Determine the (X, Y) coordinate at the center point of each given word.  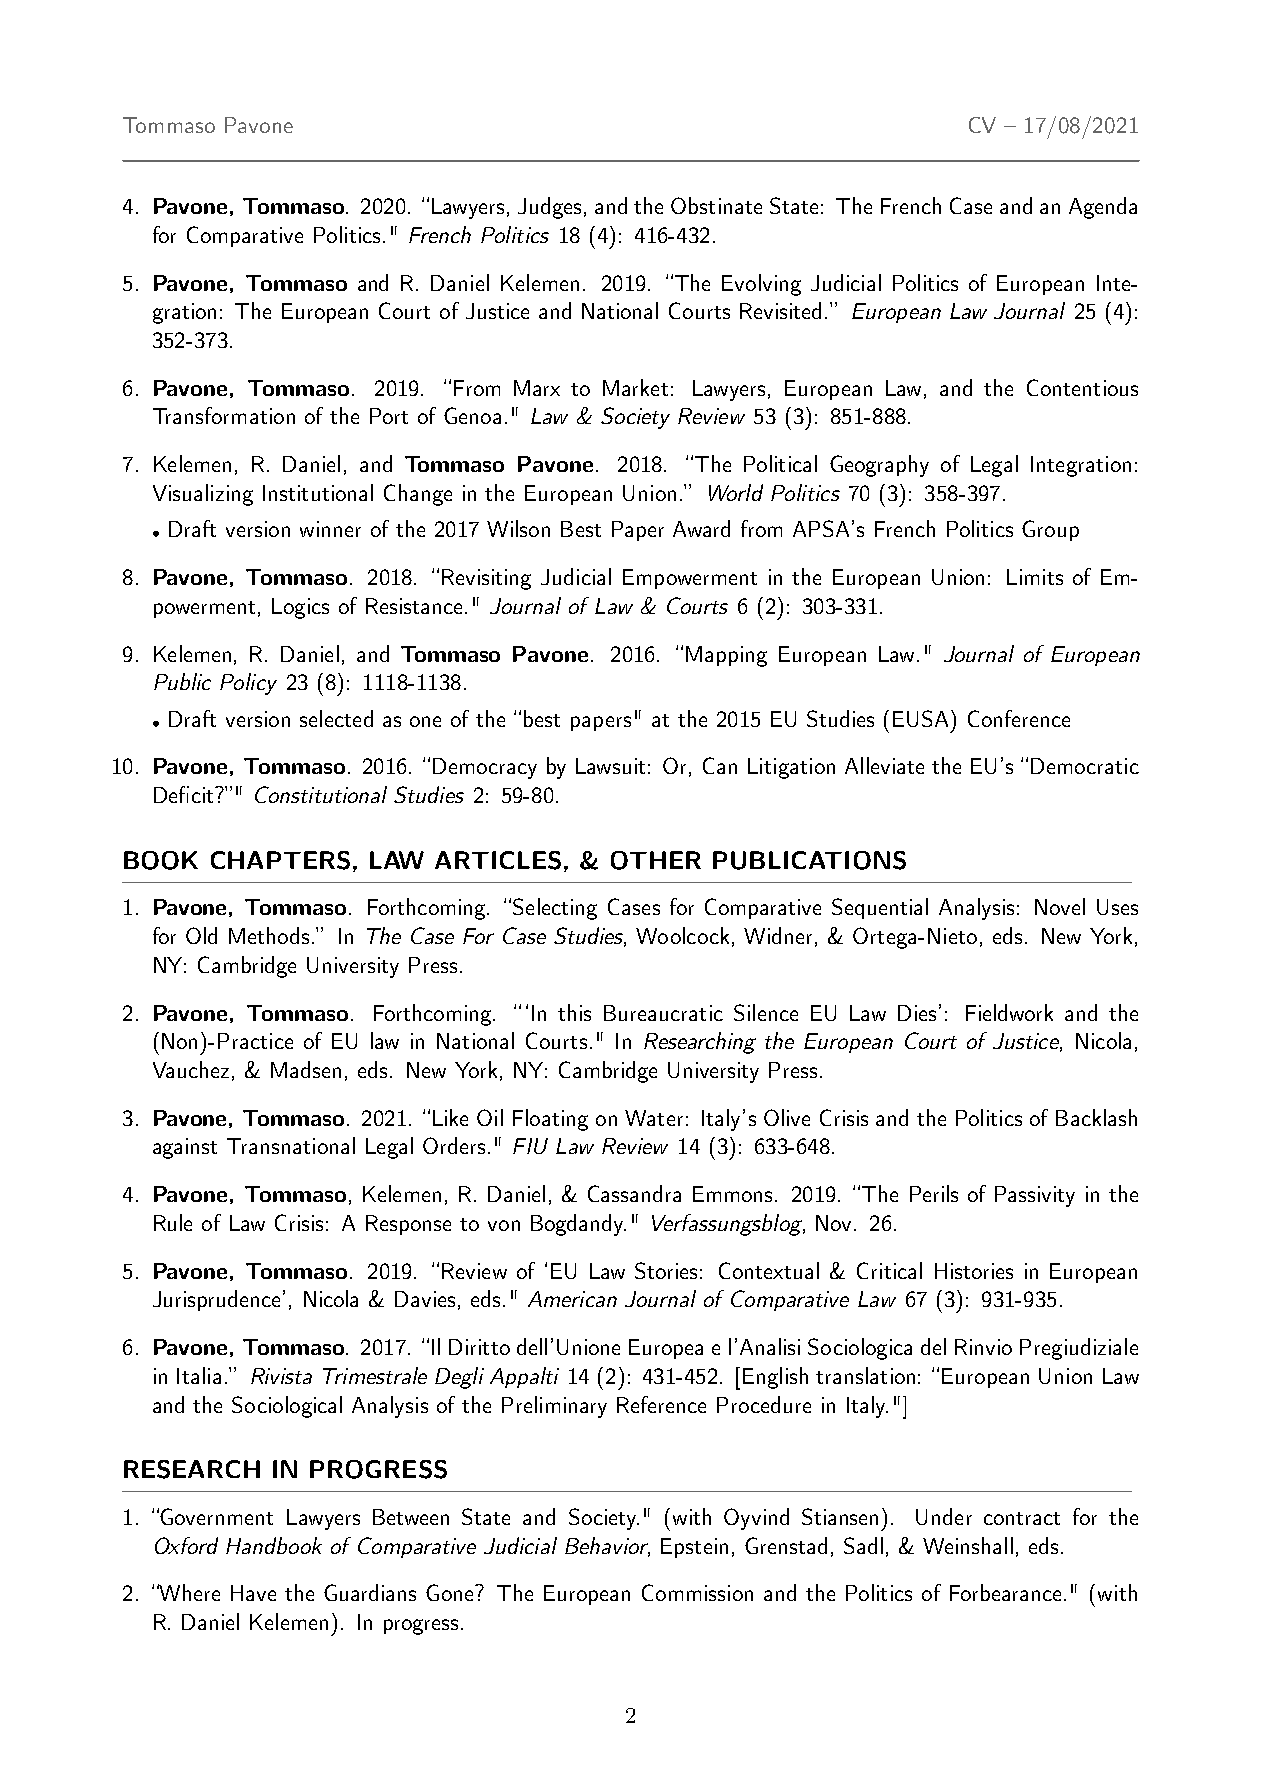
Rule (173, 1222)
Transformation (224, 415)
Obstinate (716, 205)
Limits (1035, 577)
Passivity (1035, 1196)
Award (701, 528)
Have (253, 1593)
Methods (269, 935)
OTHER (656, 860)
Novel (1060, 906)
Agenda (1103, 208)
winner (330, 529)
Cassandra (634, 1193)
